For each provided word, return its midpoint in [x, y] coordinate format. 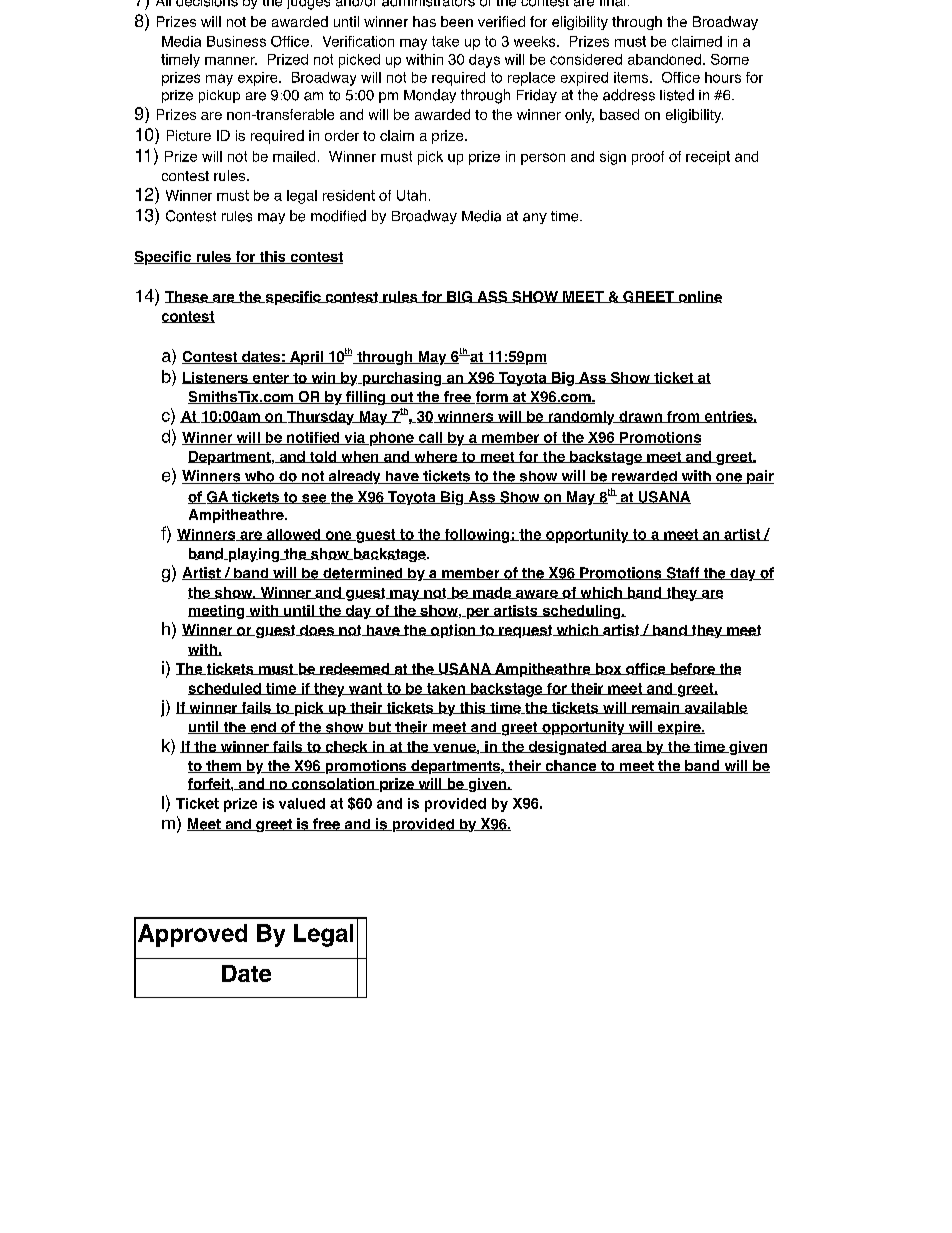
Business [236, 41]
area [626, 748]
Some [730, 59]
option [453, 631]
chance [571, 766]
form [491, 397]
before [692, 669]
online [699, 297]
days [484, 61]
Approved [192, 935]
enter [270, 378]
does [317, 630]
